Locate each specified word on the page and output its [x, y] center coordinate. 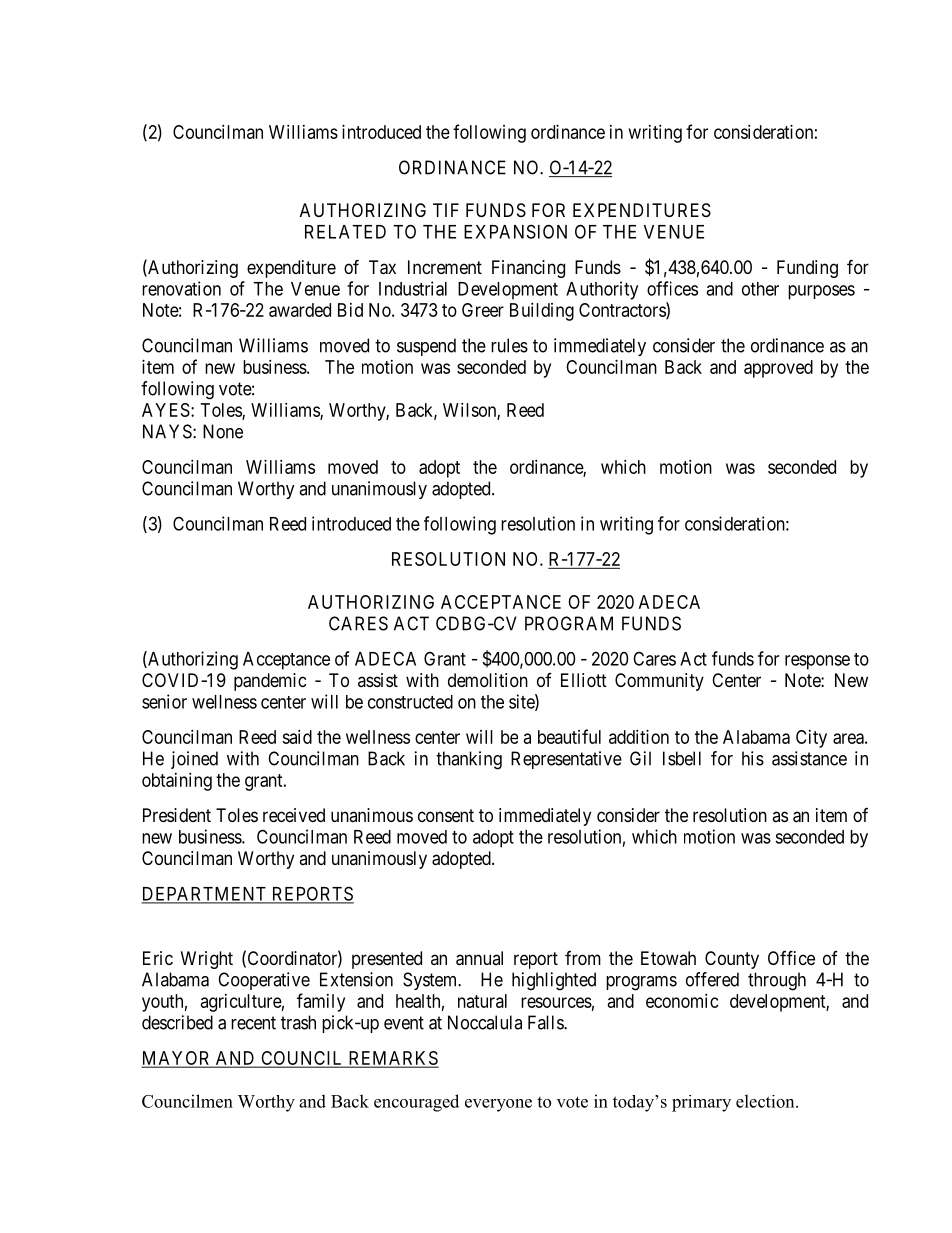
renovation [181, 288]
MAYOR [177, 1059]
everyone [498, 1105]
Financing [528, 269]
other [760, 289]
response [817, 662]
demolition [488, 680]
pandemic [270, 682]
